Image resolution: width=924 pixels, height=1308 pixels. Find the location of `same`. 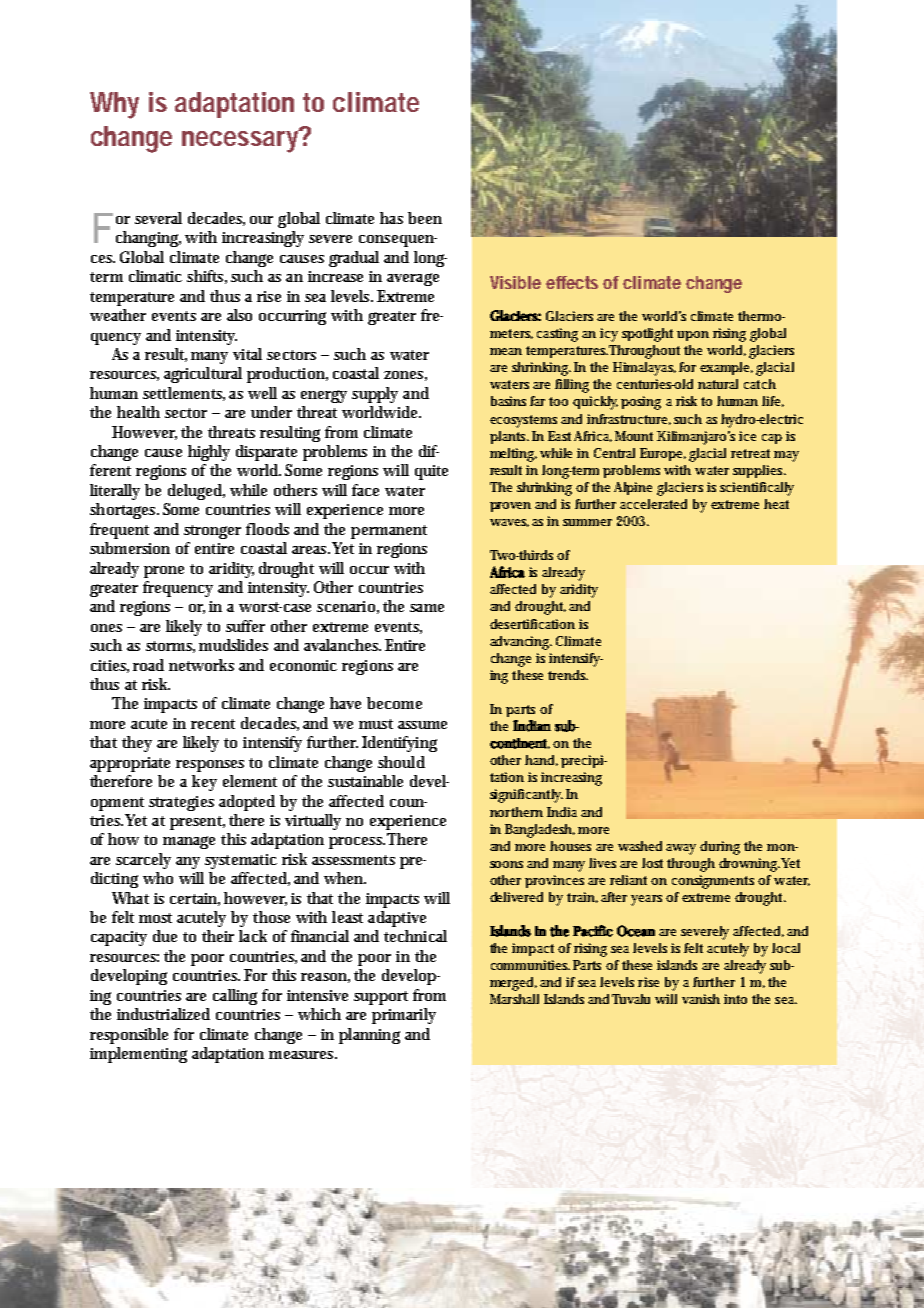

same is located at coordinates (427, 608).
